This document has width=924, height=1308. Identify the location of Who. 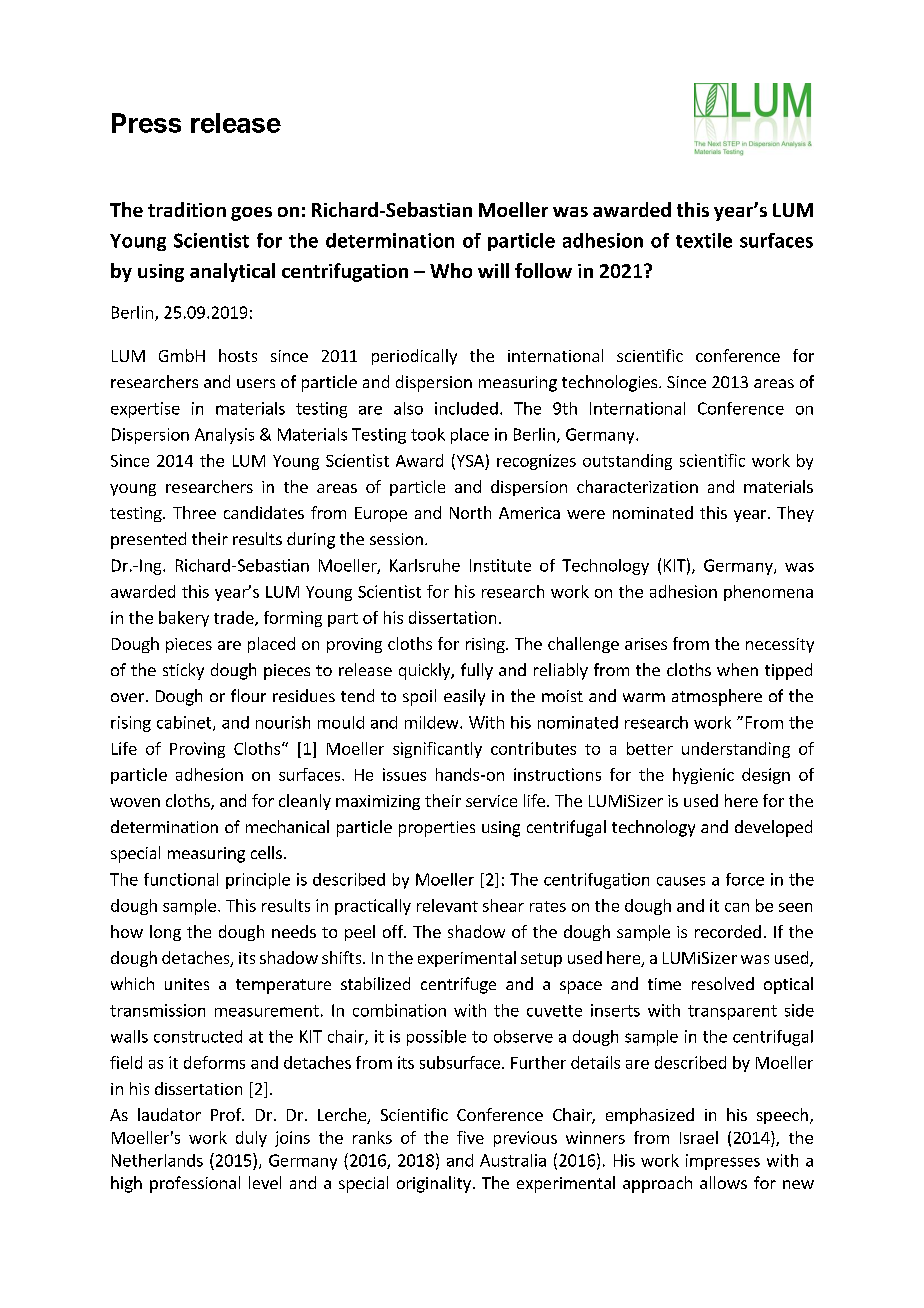
(451, 270).
